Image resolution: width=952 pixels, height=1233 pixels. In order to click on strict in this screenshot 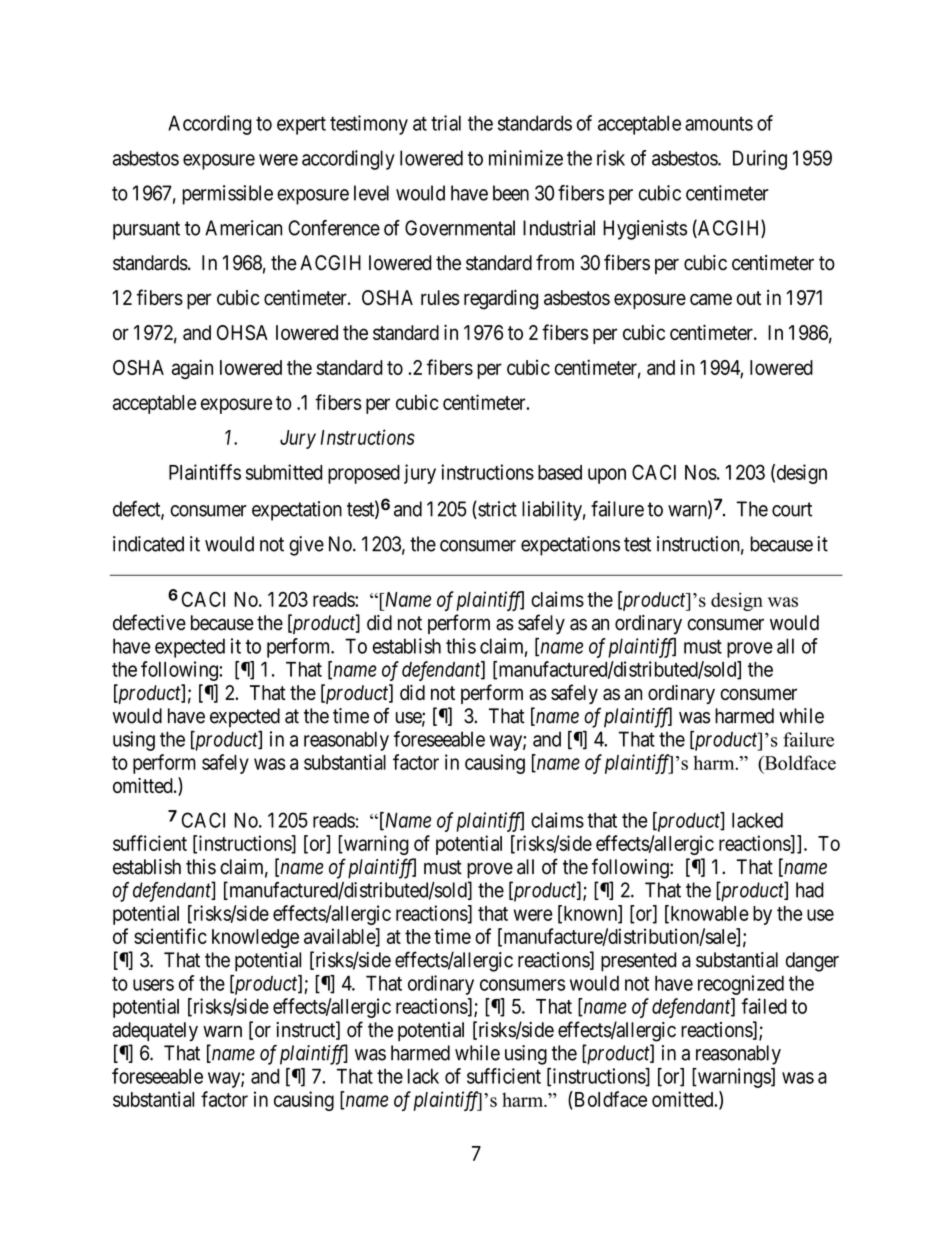, I will do `click(496, 510)`.
